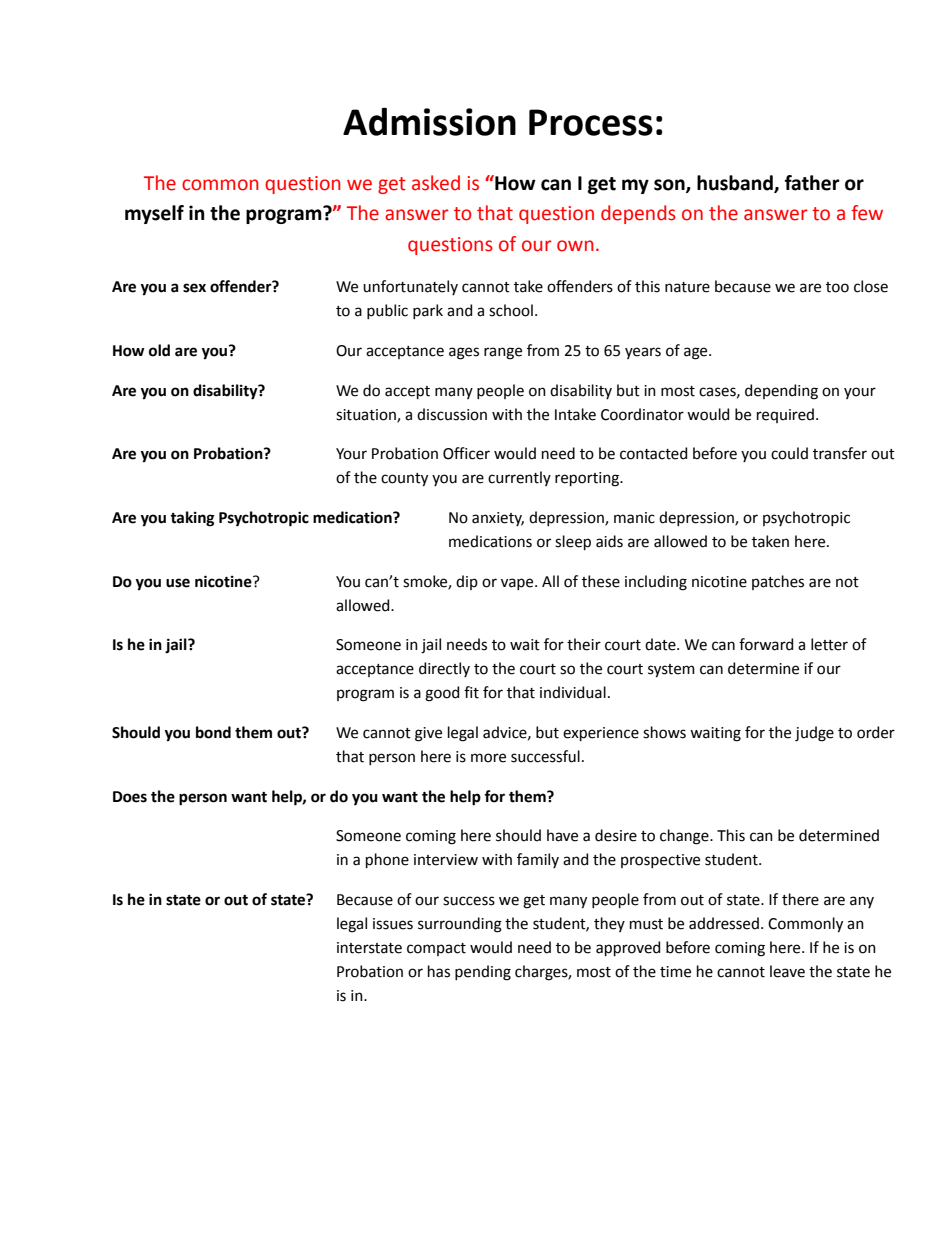 Image resolution: width=952 pixels, height=1233 pixels. I want to click on patches, so click(778, 582).
